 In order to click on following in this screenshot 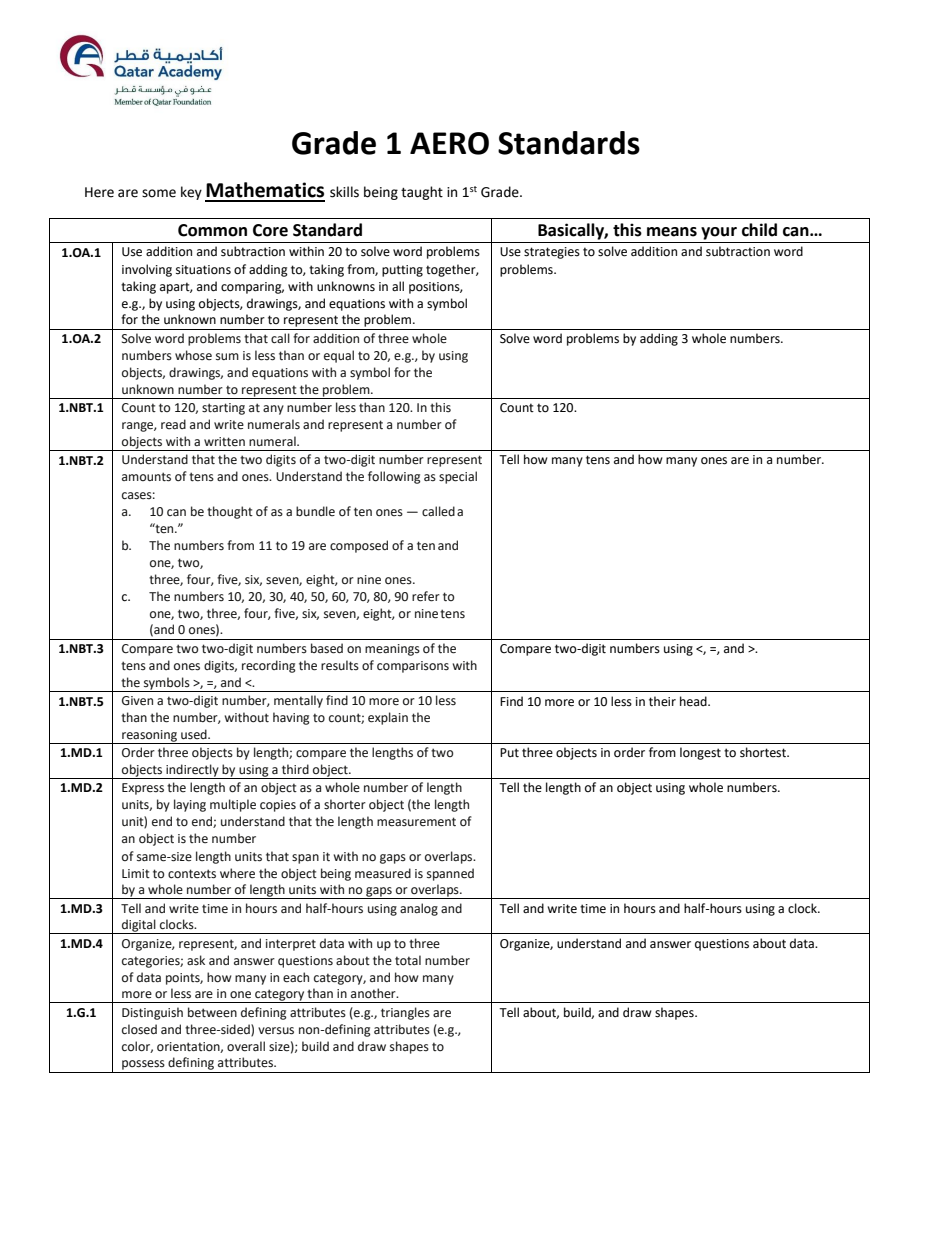, I will do `click(394, 477)`.
